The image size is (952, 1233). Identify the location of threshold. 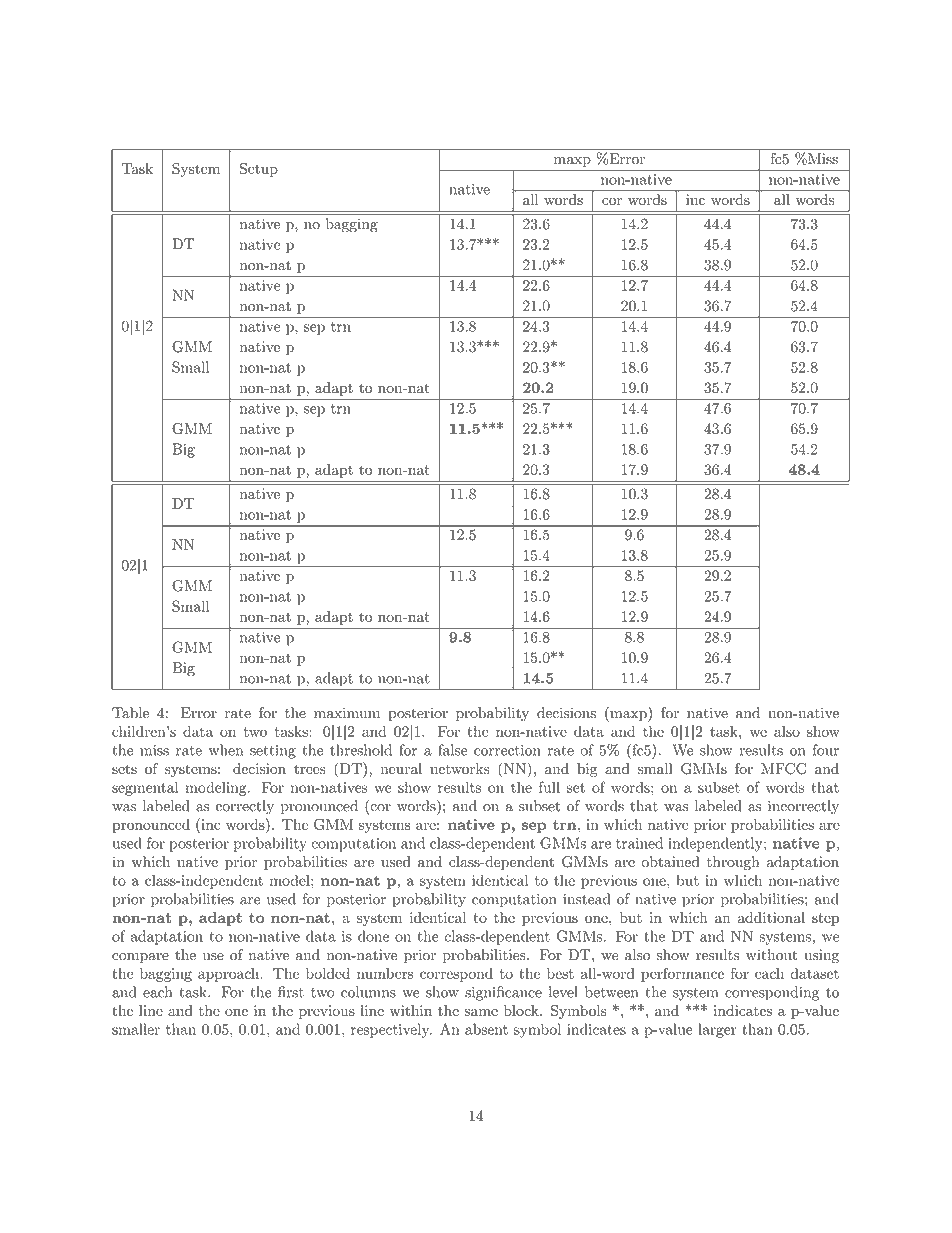
(361, 750).
